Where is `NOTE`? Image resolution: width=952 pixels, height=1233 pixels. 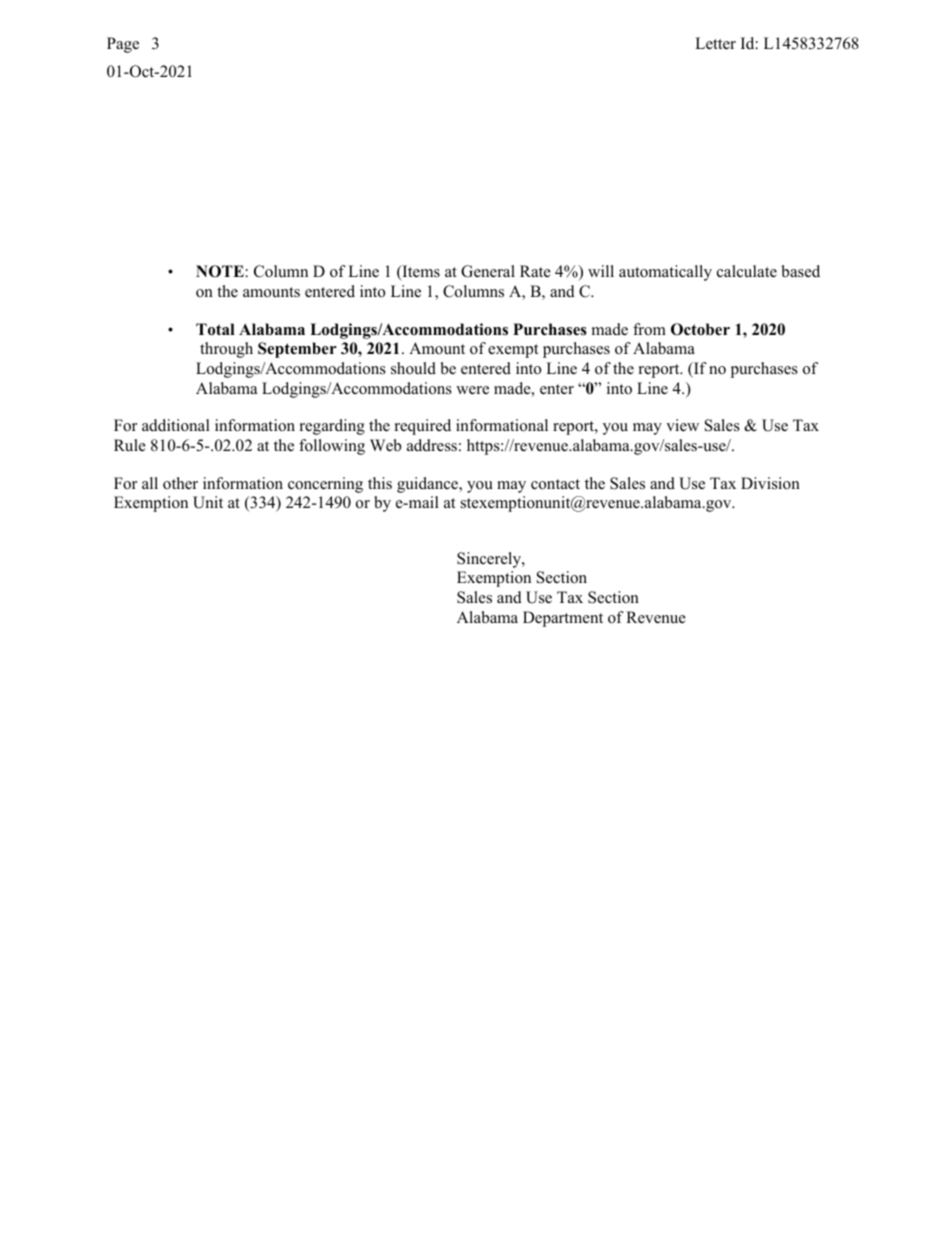
NOTE is located at coordinates (220, 271).
